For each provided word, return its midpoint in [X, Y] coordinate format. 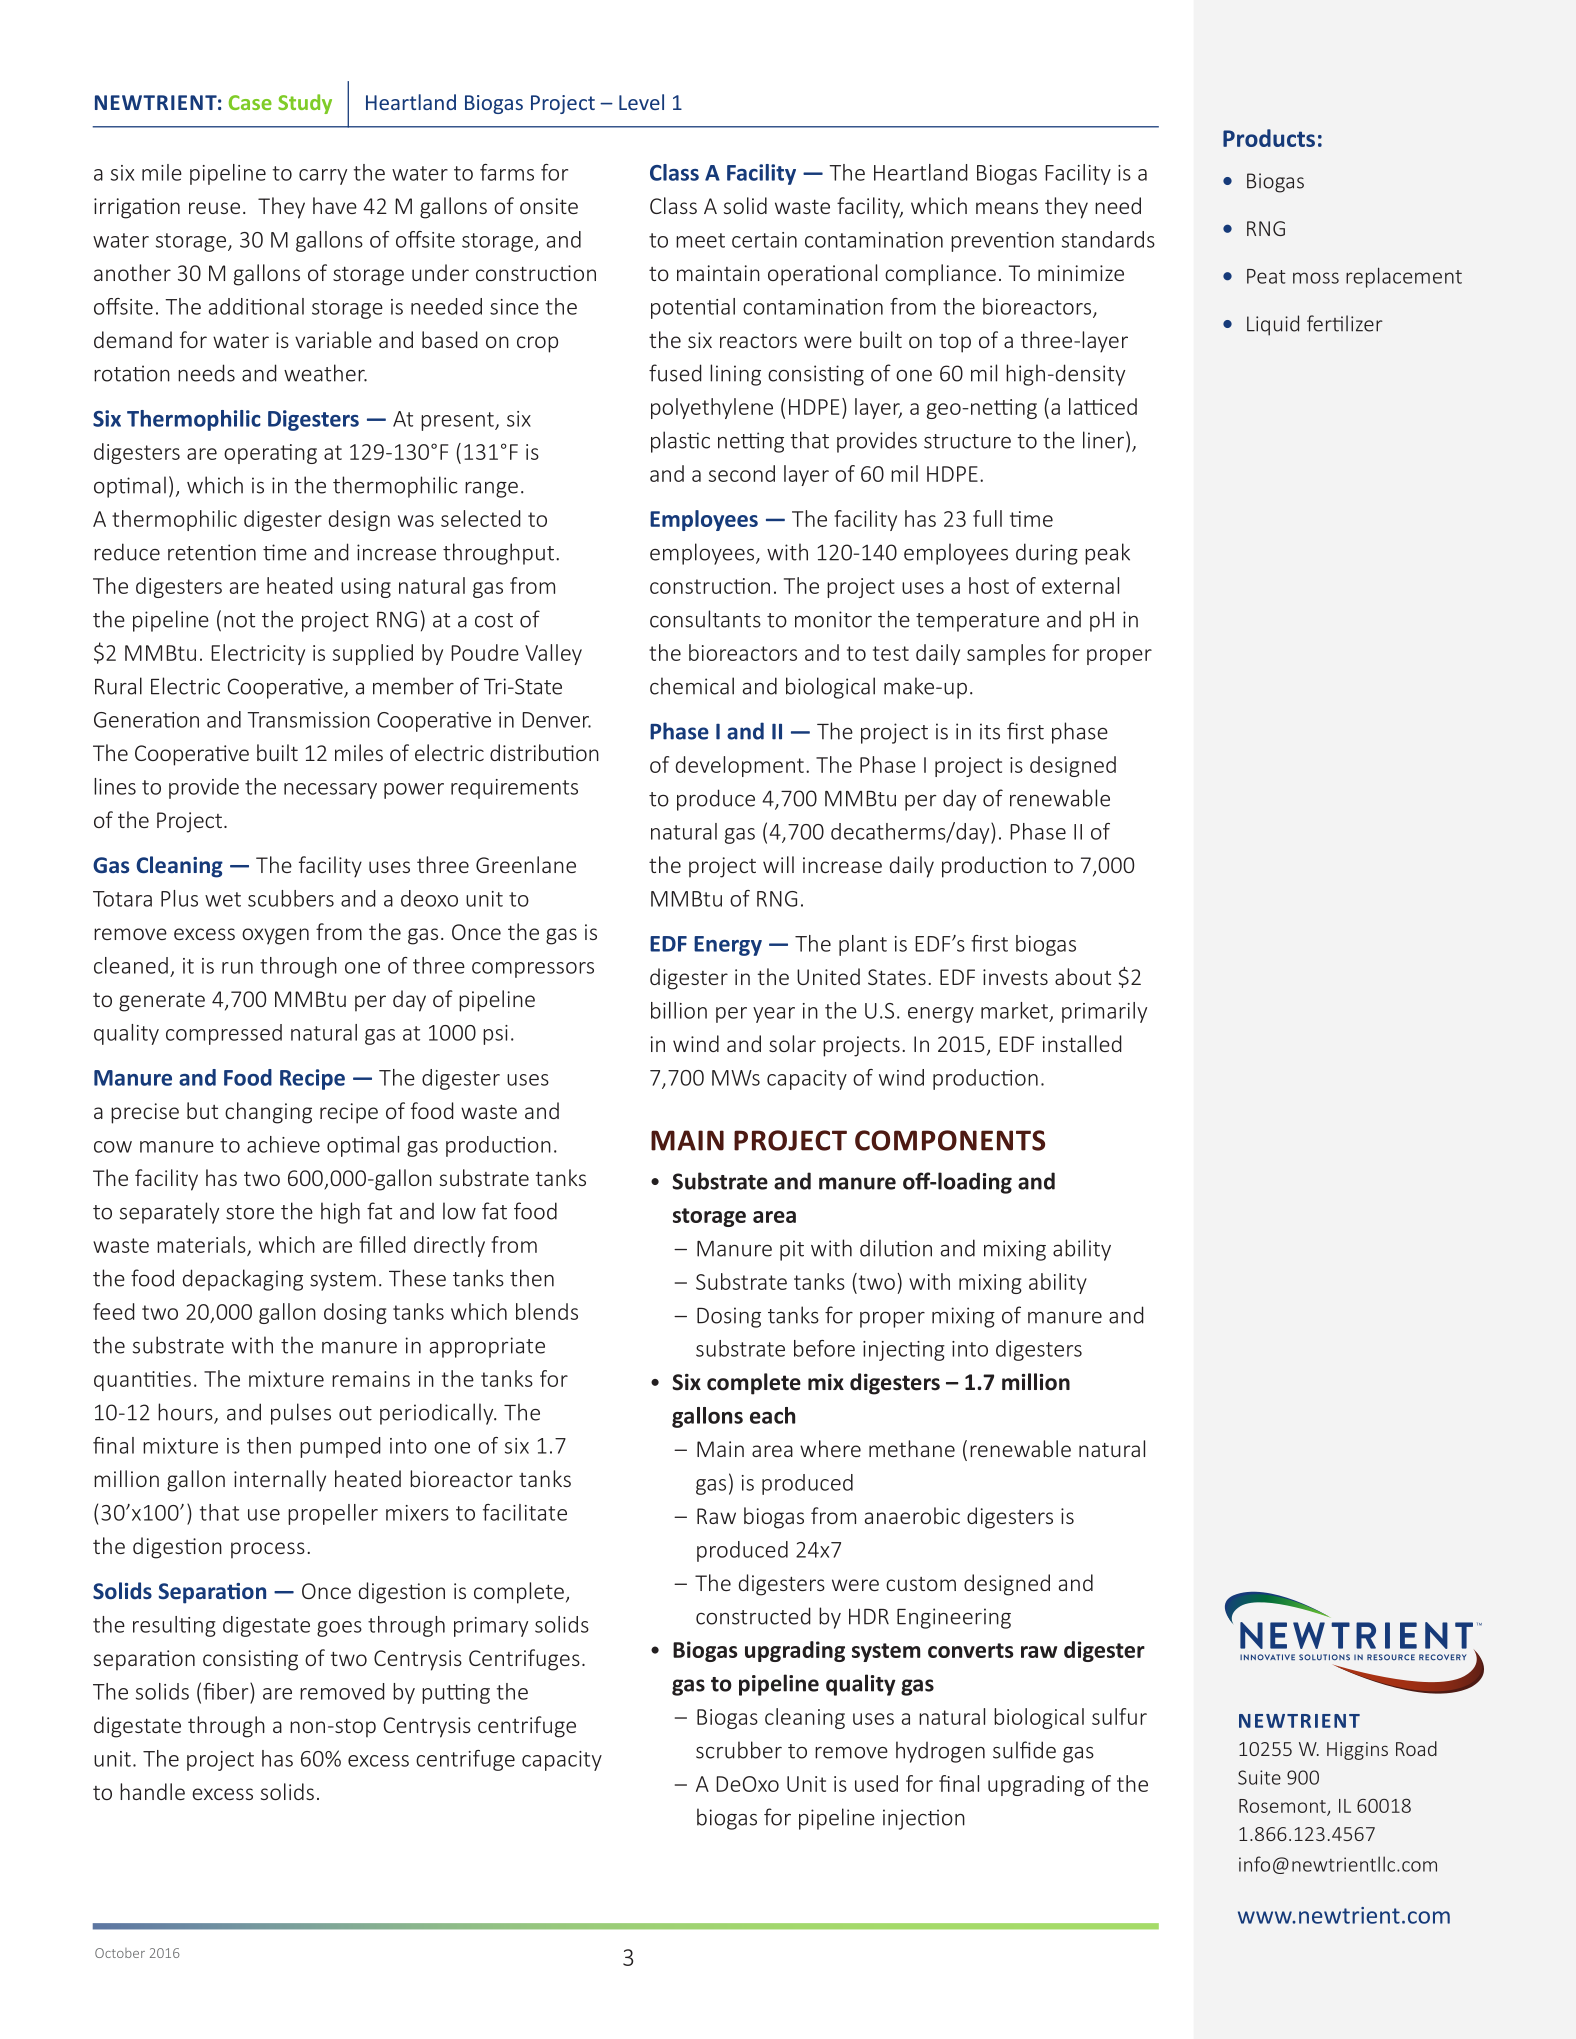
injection [924, 1819]
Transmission [308, 720]
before [824, 1348]
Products [1269, 138]
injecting [904, 1351]
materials [201, 1244]
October [120, 1953]
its [990, 731]
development [740, 766]
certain [764, 240]
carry [323, 177]
